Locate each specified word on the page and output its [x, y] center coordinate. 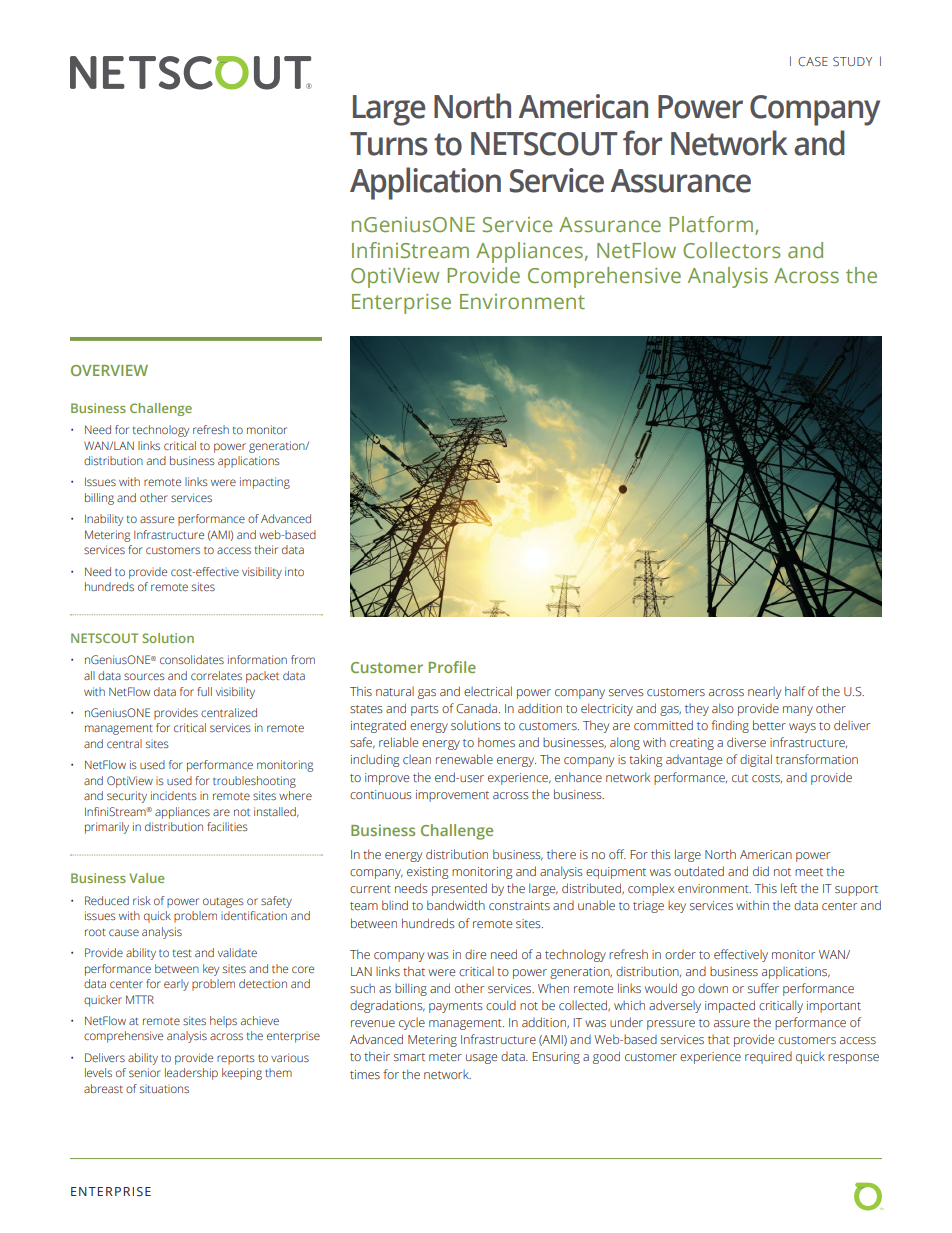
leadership [191, 1074]
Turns [389, 144]
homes [496, 742]
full [204, 691]
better [769, 725]
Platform [711, 224]
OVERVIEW [109, 370]
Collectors [731, 250]
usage [481, 1059]
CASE [813, 61]
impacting [265, 483]
